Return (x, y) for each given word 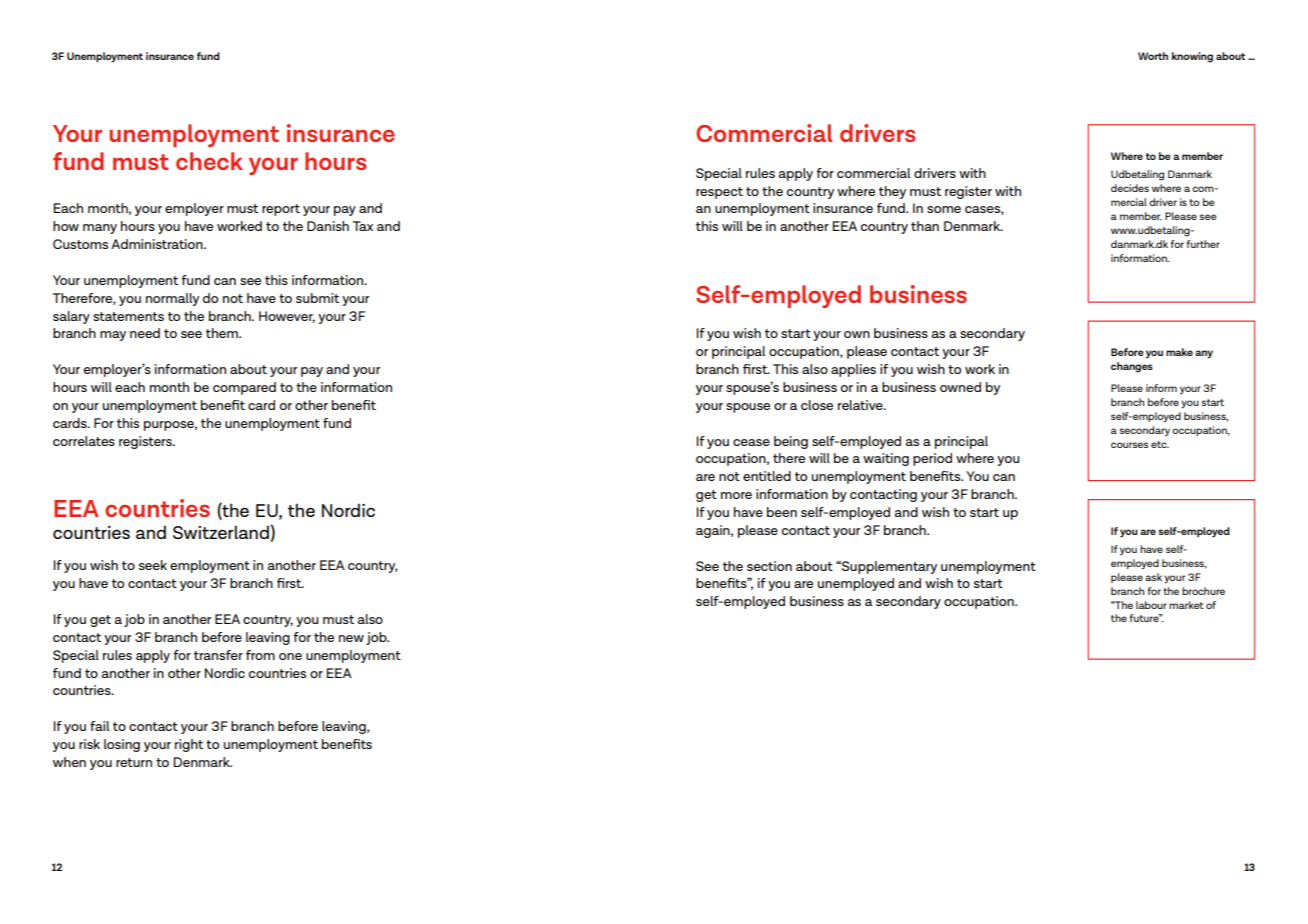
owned (960, 387)
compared (244, 388)
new (351, 638)
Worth (1153, 56)
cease (751, 442)
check (209, 161)
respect (719, 193)
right (189, 745)
